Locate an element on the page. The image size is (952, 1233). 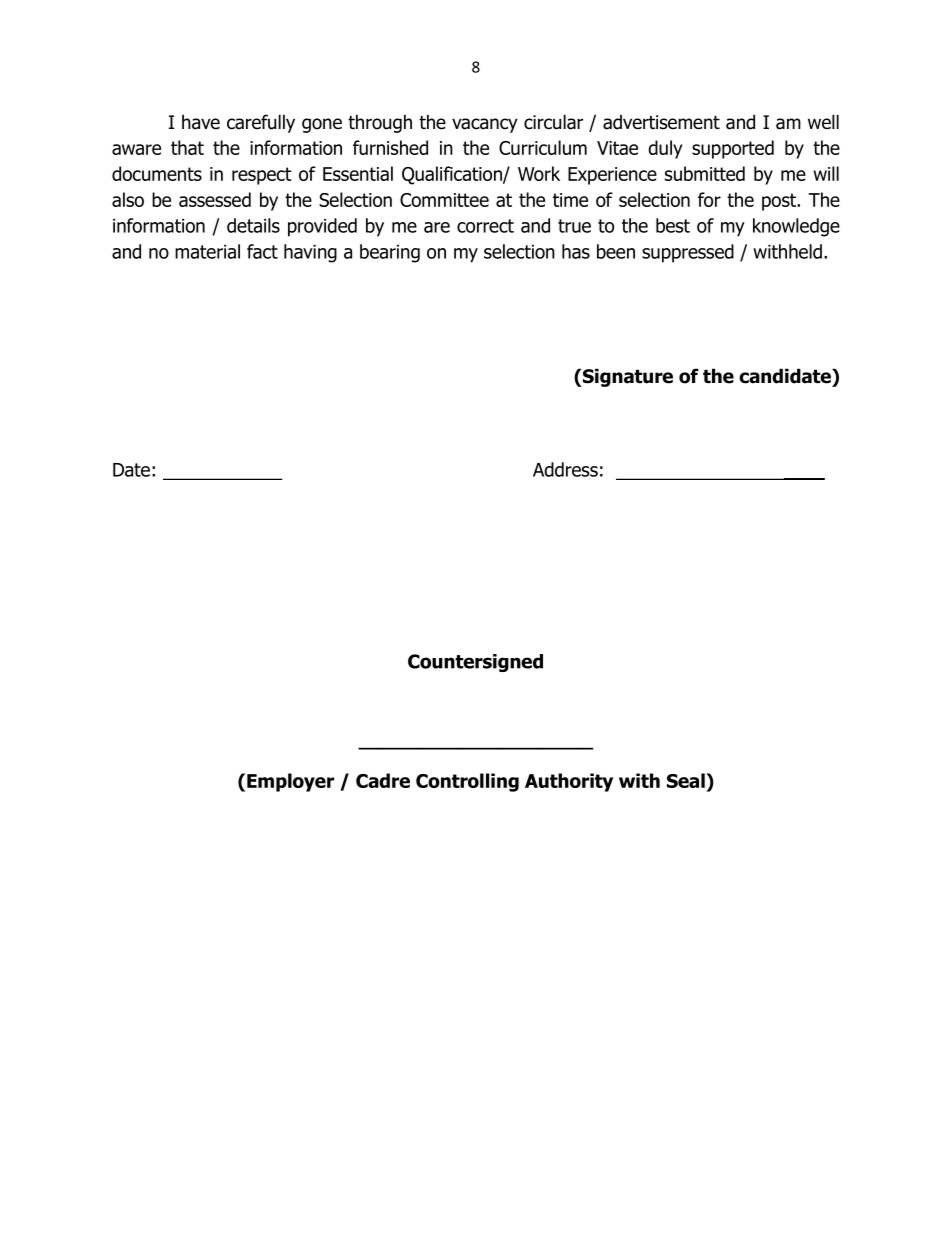
that is located at coordinates (187, 147).
